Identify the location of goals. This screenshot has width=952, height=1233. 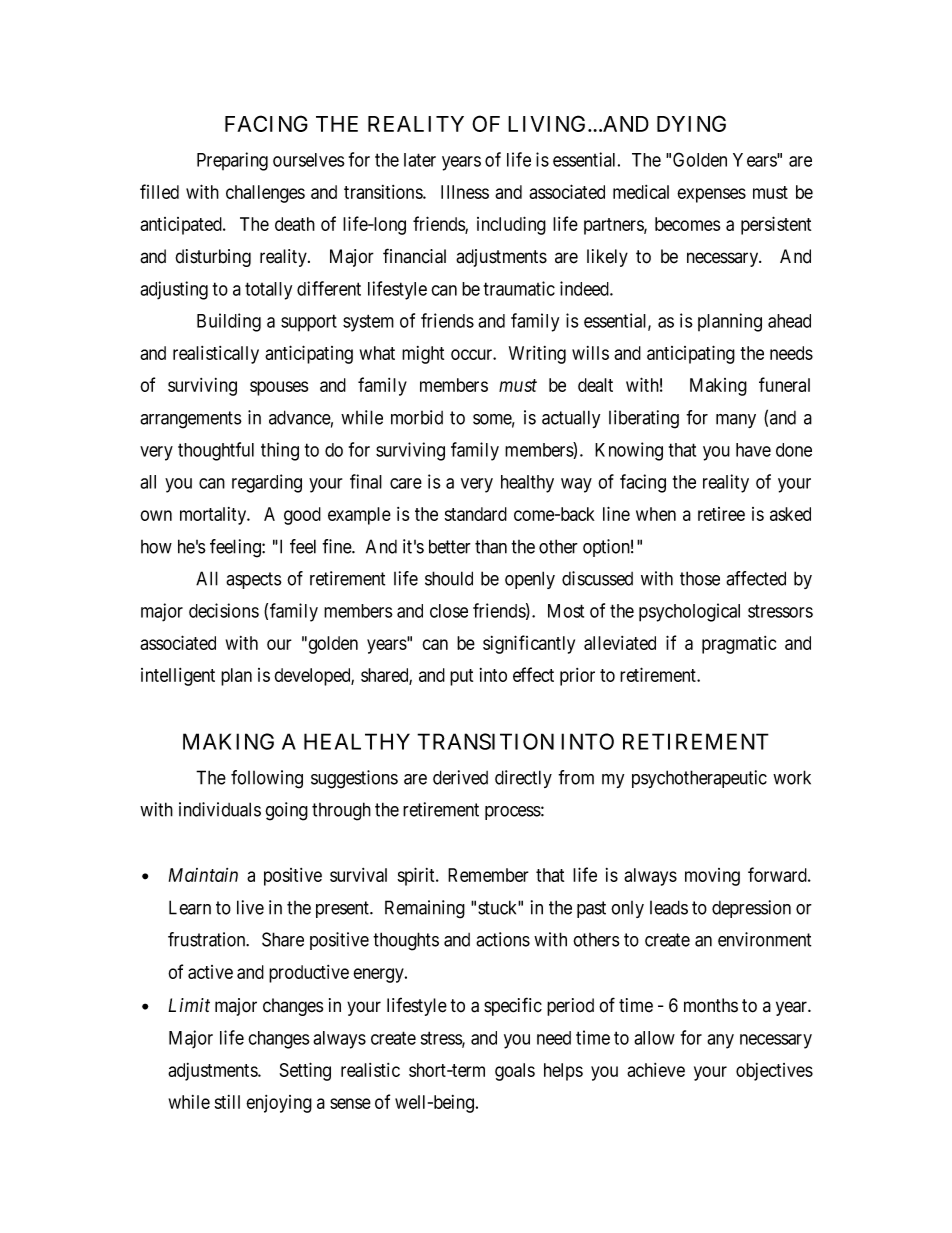
(515, 1072).
